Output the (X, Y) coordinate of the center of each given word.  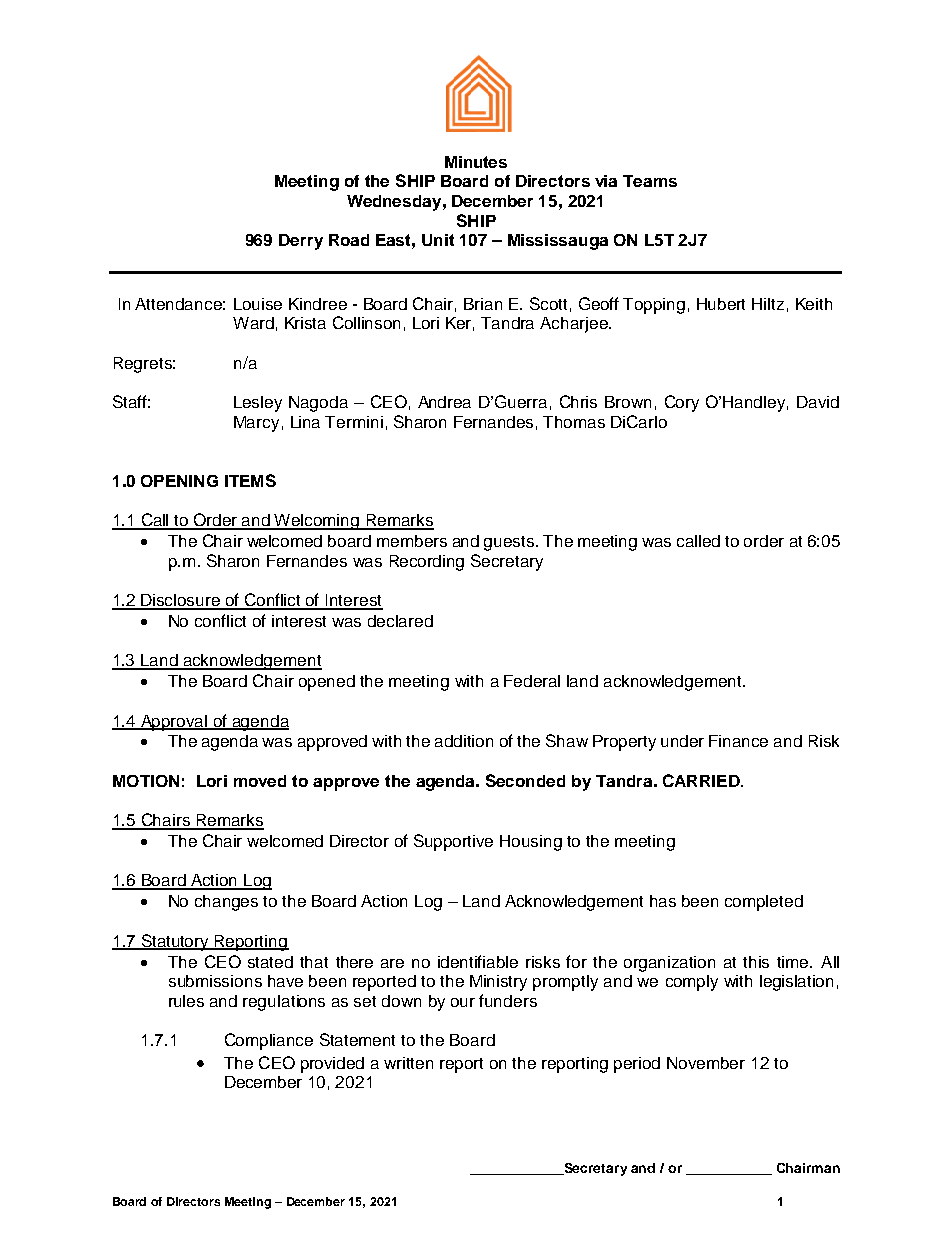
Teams (650, 181)
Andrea (444, 402)
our (463, 1002)
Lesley (258, 404)
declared (400, 621)
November (706, 1063)
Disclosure (181, 601)
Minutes (476, 162)
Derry (301, 242)
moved (260, 781)
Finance (738, 741)
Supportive (453, 842)
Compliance (269, 1041)
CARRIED (702, 780)
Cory (682, 403)
